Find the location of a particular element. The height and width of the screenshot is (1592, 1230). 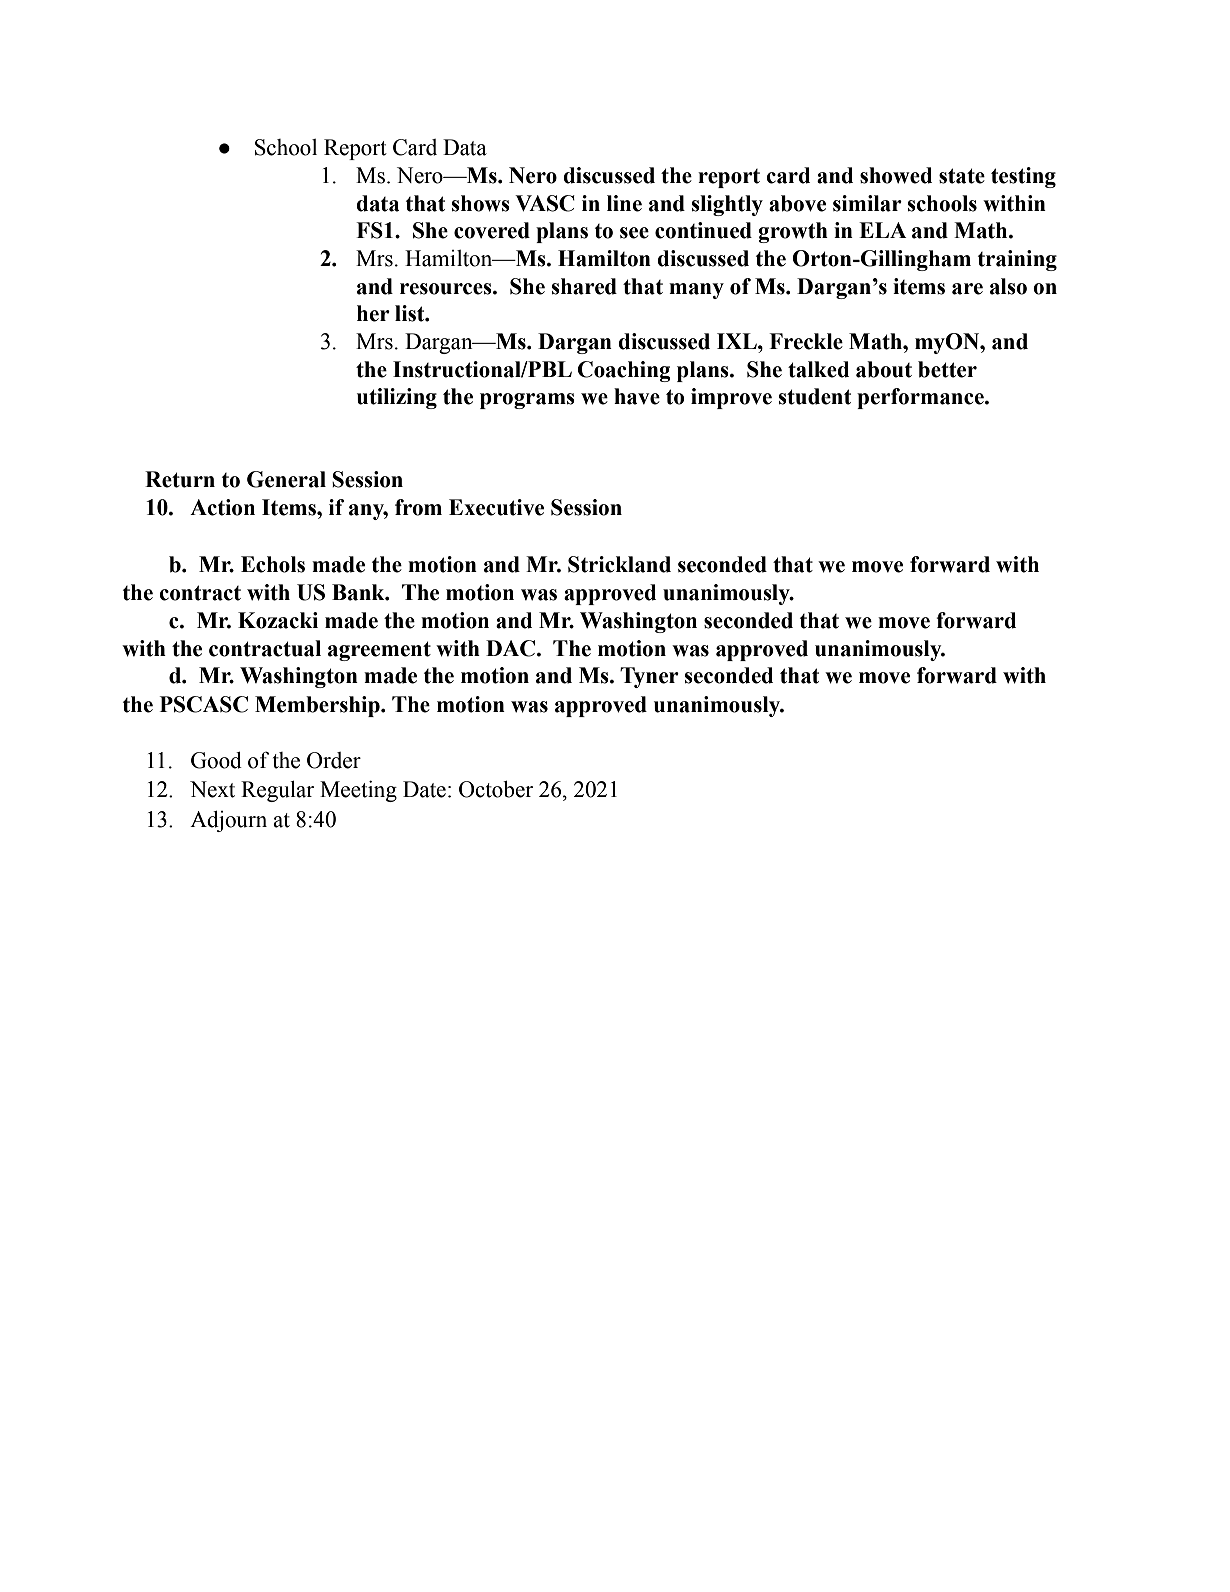

performance is located at coordinates (921, 398).
